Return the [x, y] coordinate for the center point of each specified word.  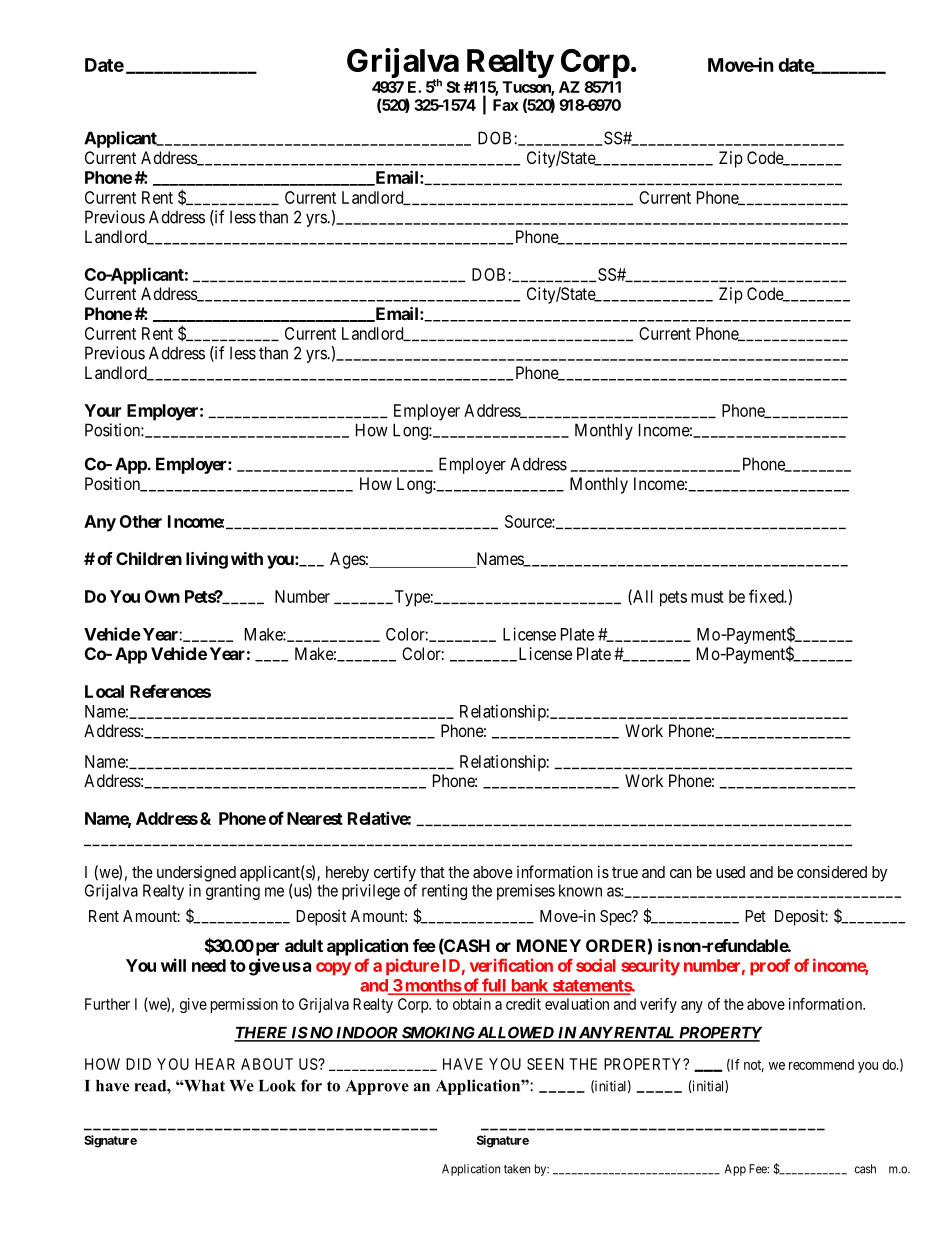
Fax [506, 105]
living [207, 560]
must [707, 597]
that [432, 872]
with [247, 558]
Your [102, 410]
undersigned [196, 874]
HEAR [215, 1064]
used [730, 872]
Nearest [315, 818]
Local [104, 691]
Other [141, 521]
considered [832, 871]
